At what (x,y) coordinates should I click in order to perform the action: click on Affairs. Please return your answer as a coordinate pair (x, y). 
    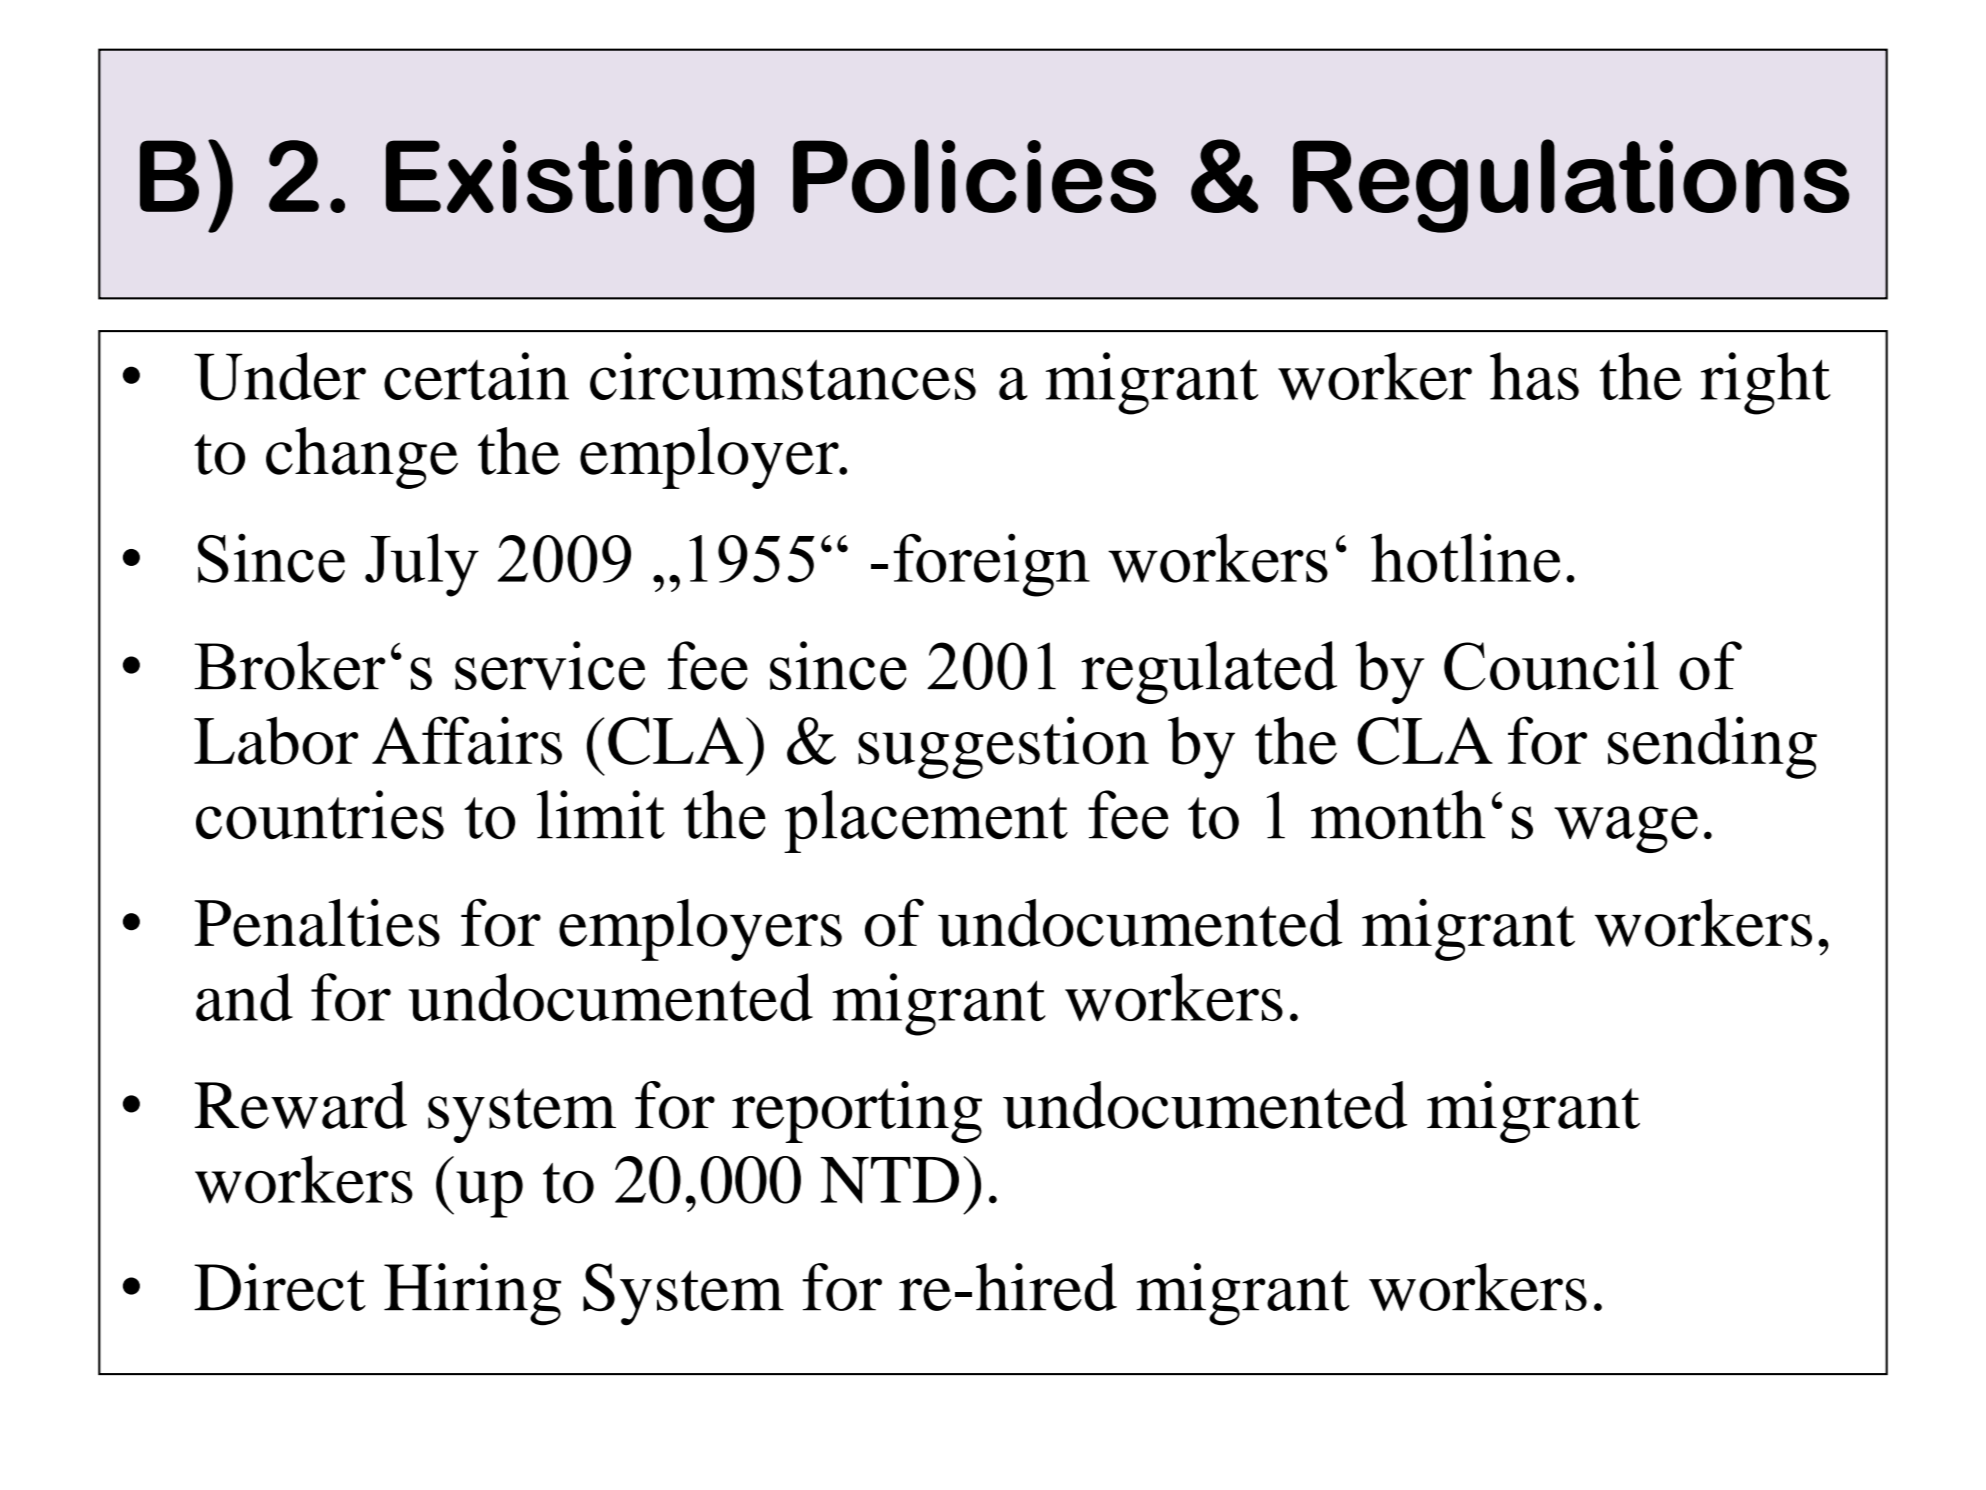
    Looking at the image, I should click on (467, 740).
